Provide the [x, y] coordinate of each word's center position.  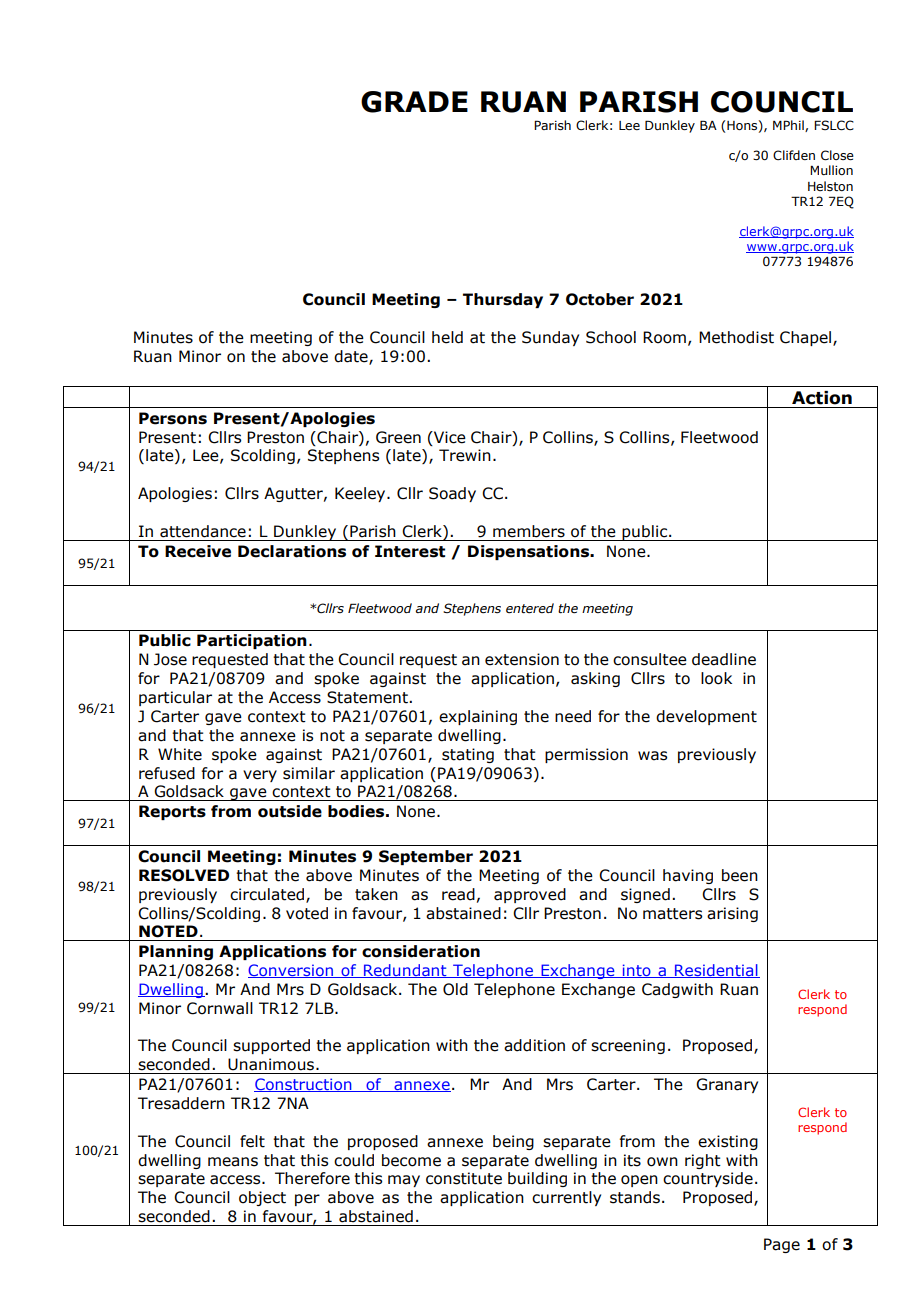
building [537, 1179]
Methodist [736, 337]
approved [530, 895]
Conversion [292, 971]
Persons [173, 418]
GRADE [414, 102]
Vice [449, 437]
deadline [724, 659]
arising [732, 914]
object [262, 1198]
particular [175, 698]
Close [837, 155]
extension [522, 659]
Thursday [503, 300]
